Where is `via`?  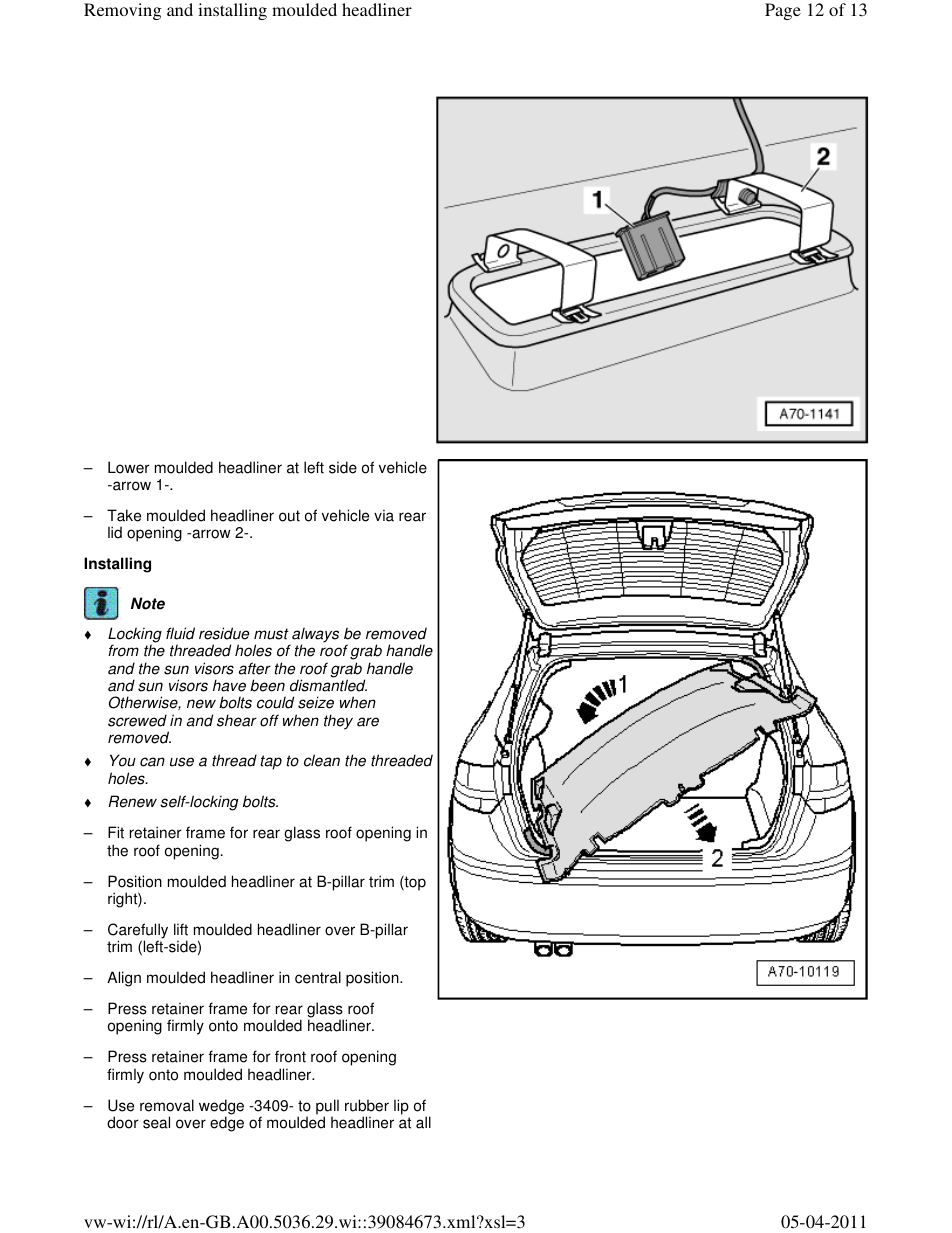
via is located at coordinates (384, 515).
